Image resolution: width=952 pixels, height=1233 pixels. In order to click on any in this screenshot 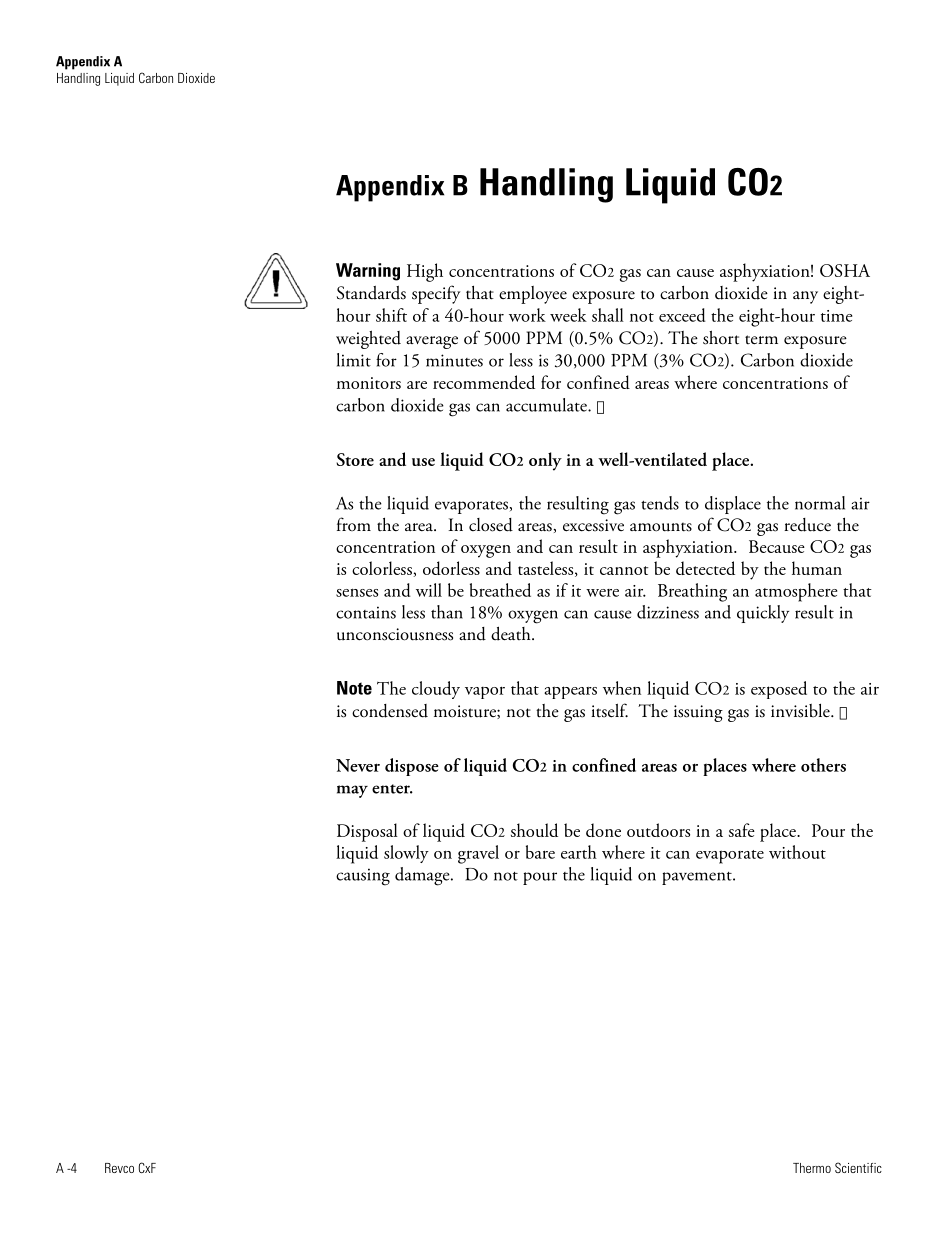, I will do `click(805, 297)`.
